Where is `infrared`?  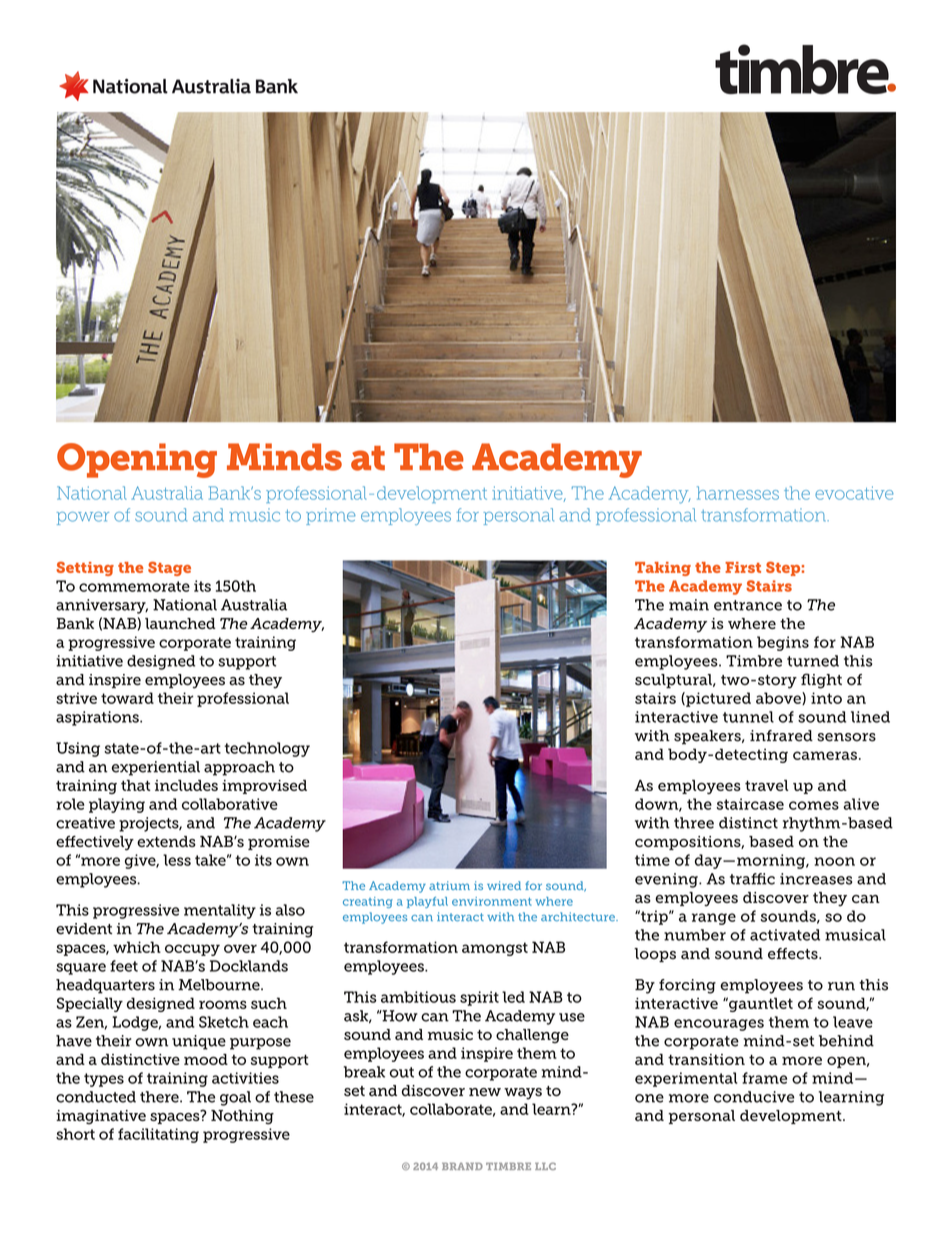
infrared is located at coordinates (781, 736).
